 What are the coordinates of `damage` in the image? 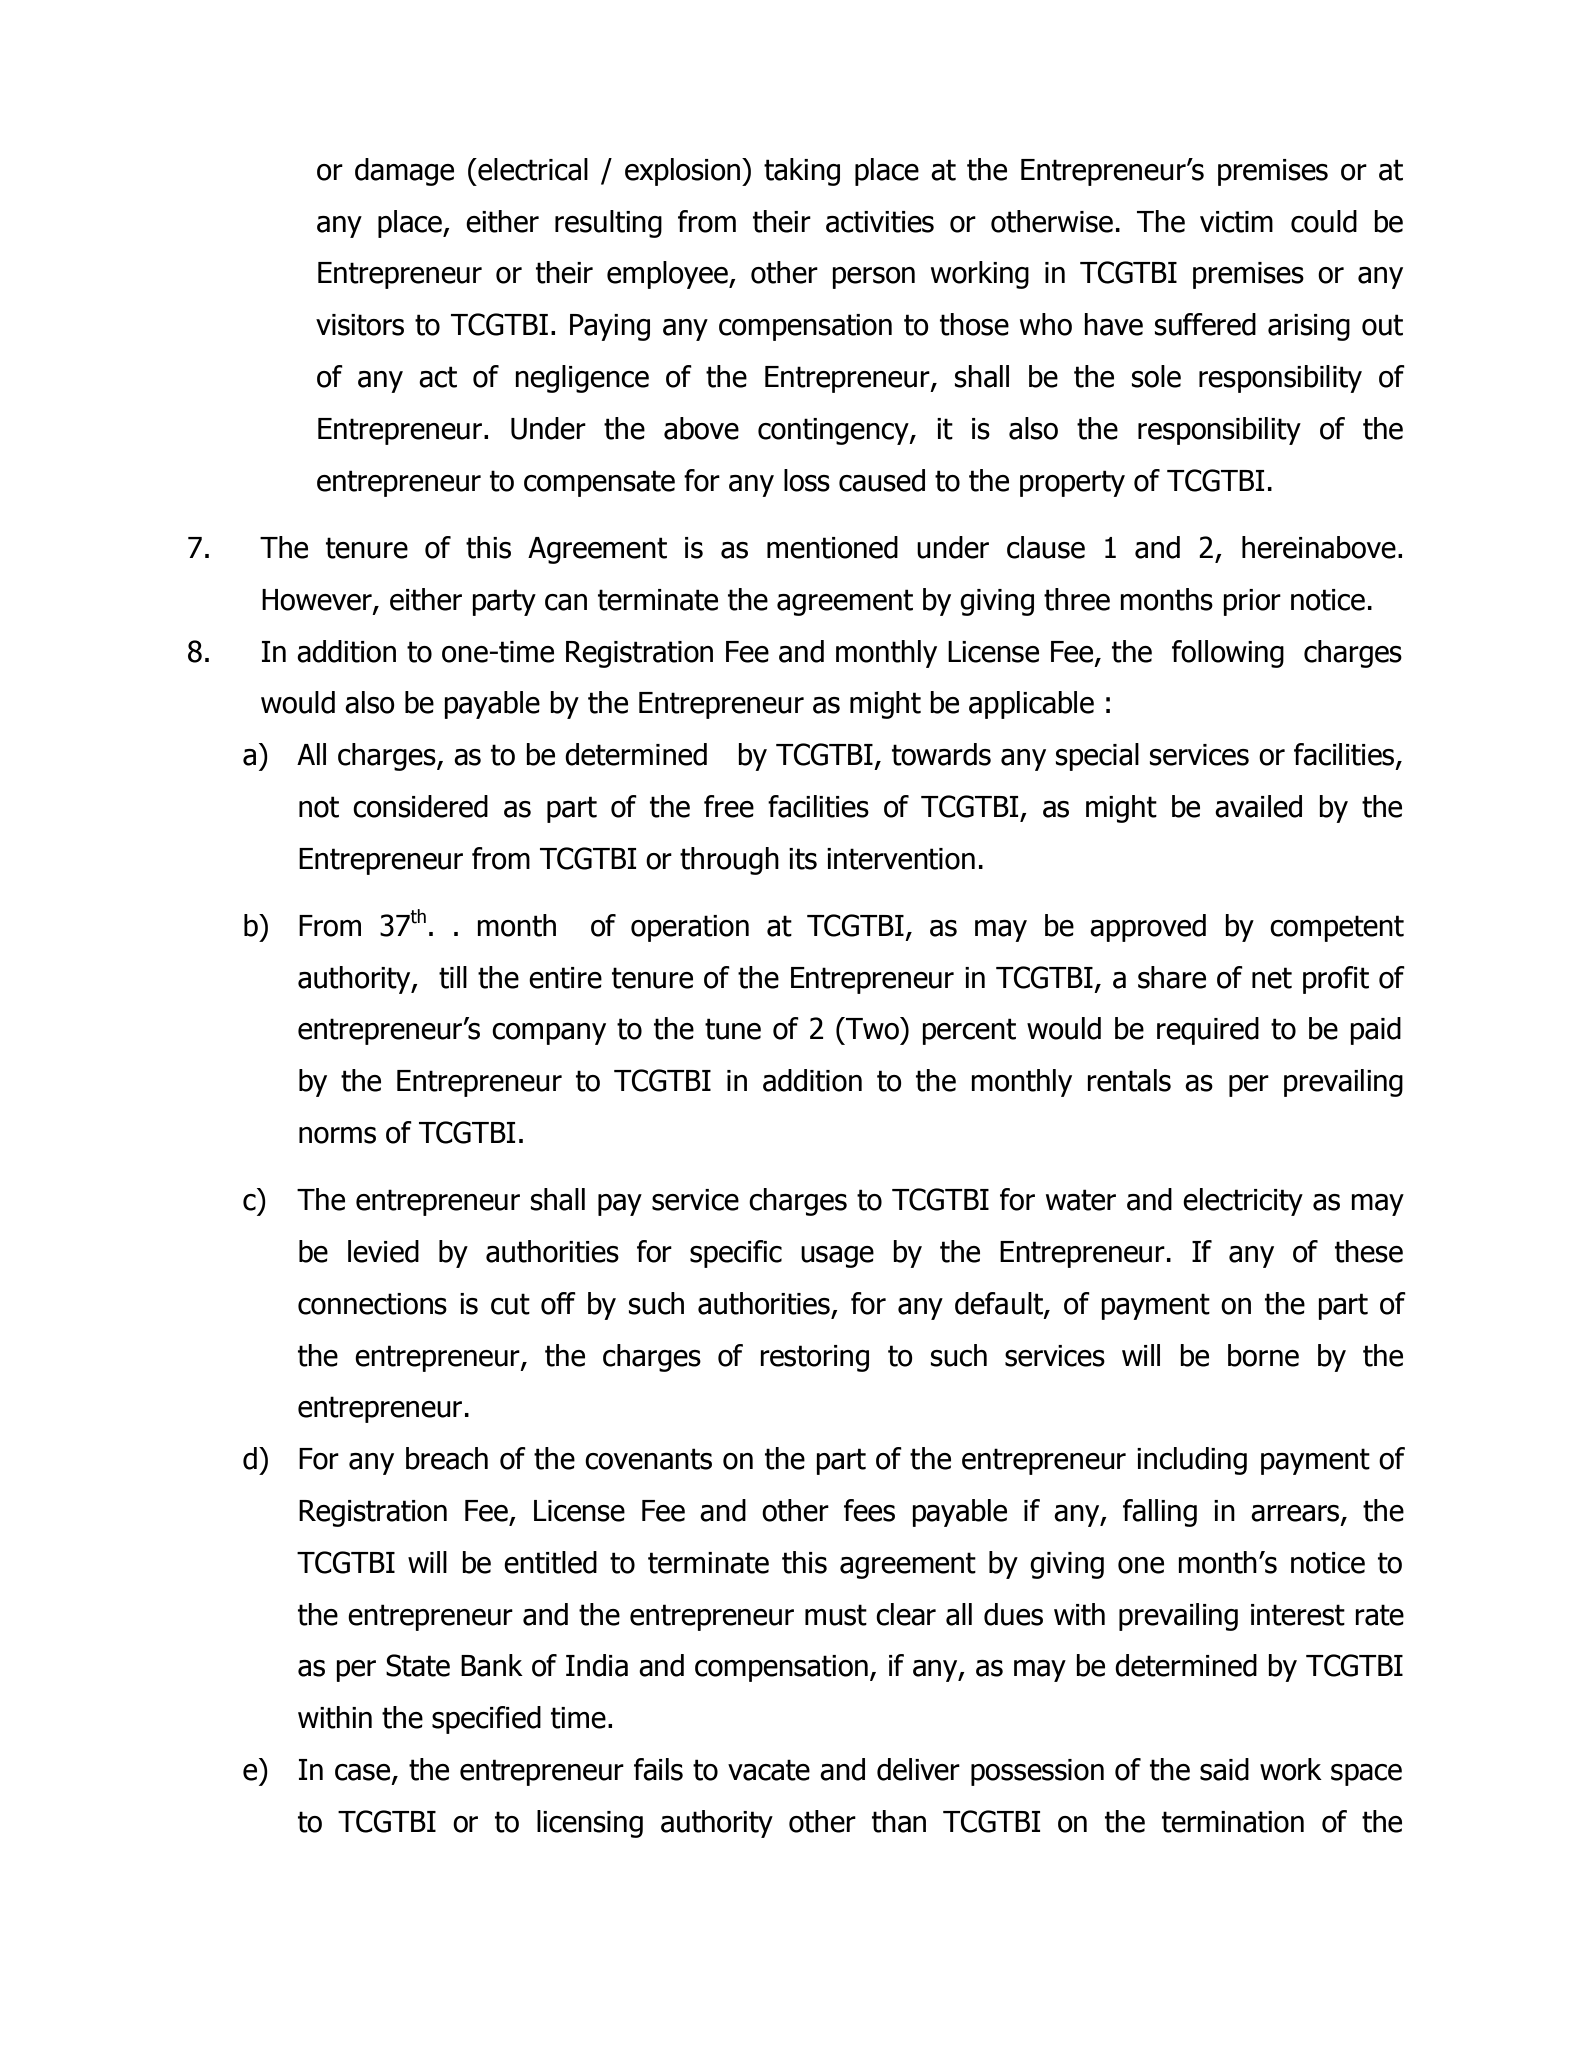 It's located at (404, 172).
